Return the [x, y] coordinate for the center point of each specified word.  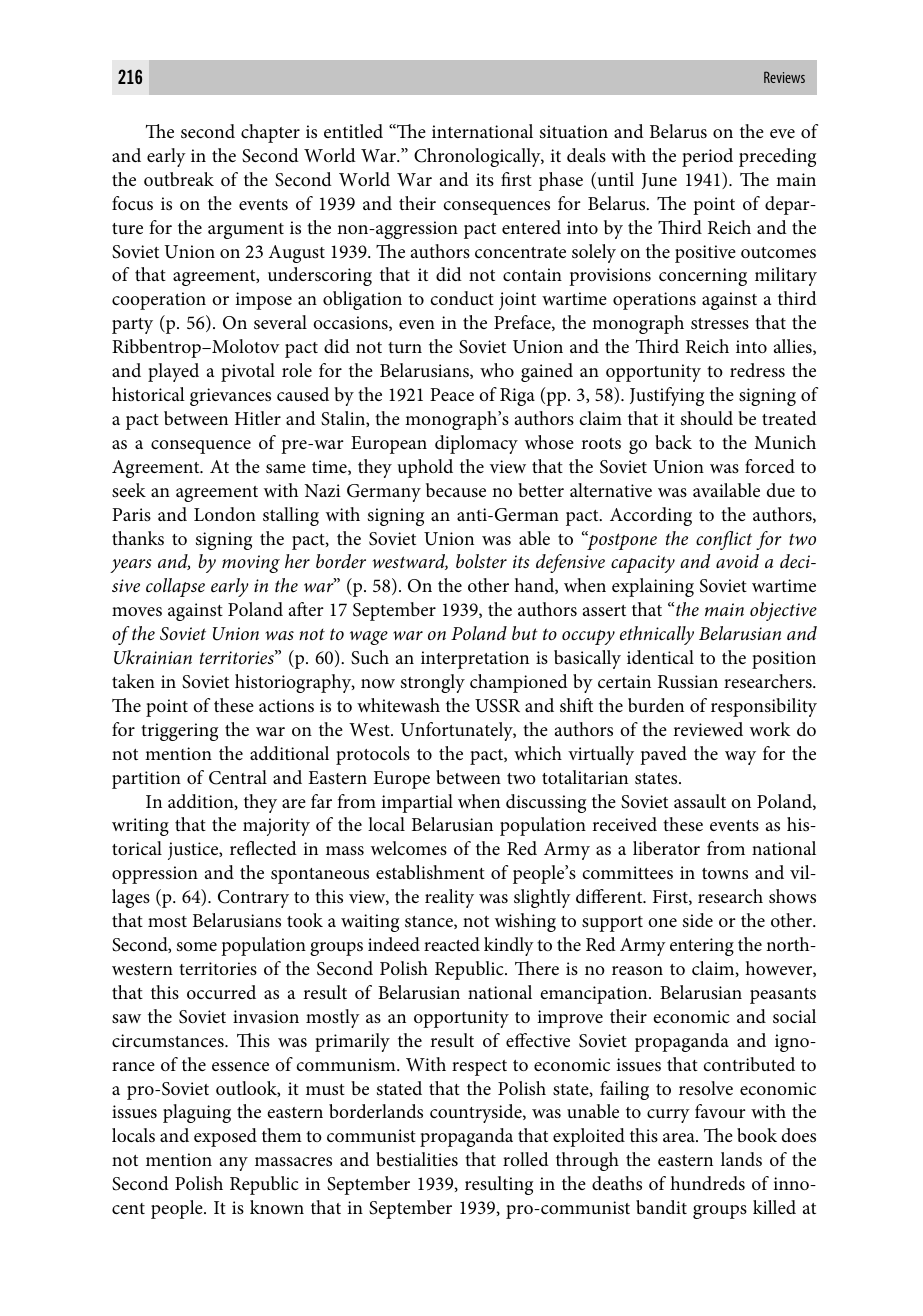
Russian [688, 682]
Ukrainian [153, 657]
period [707, 157]
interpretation [475, 660]
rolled [526, 1159]
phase [561, 181]
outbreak [179, 179]
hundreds [707, 1183]
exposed [225, 1137]
